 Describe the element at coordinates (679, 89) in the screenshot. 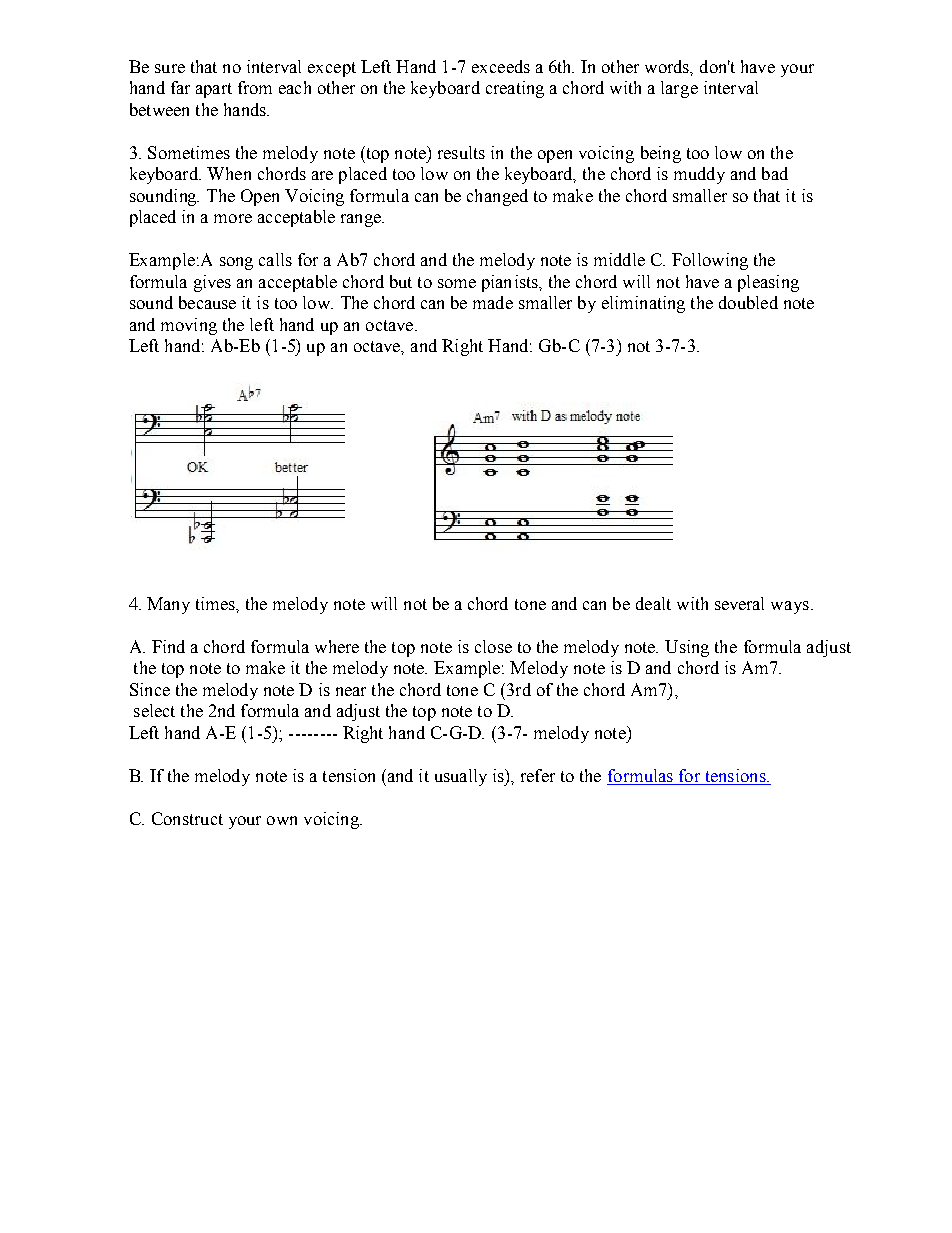

I see `large` at that location.
